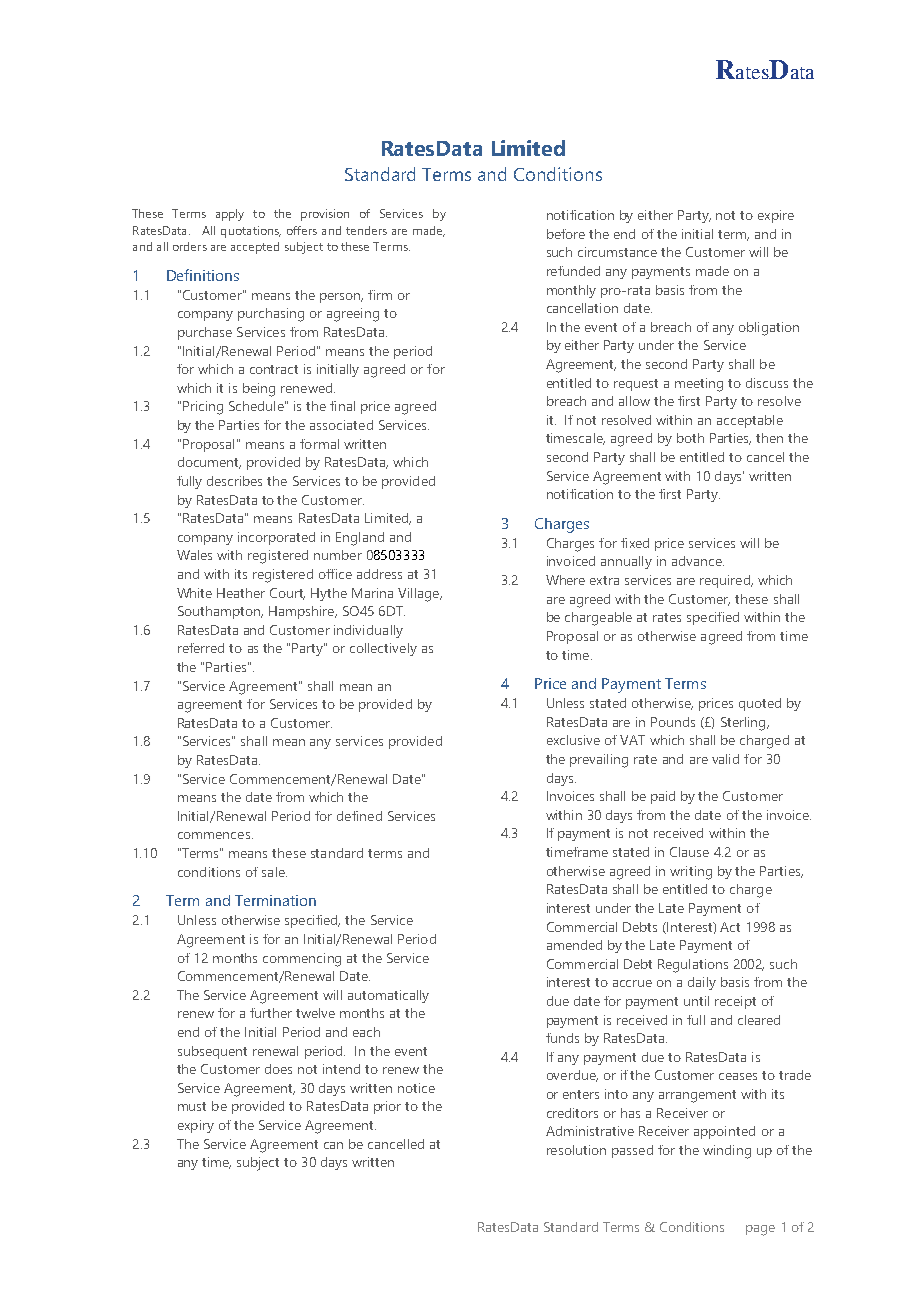 Image resolution: width=924 pixels, height=1309 pixels. Describe the element at coordinates (194, 555) in the image. I see `Wales` at that location.
